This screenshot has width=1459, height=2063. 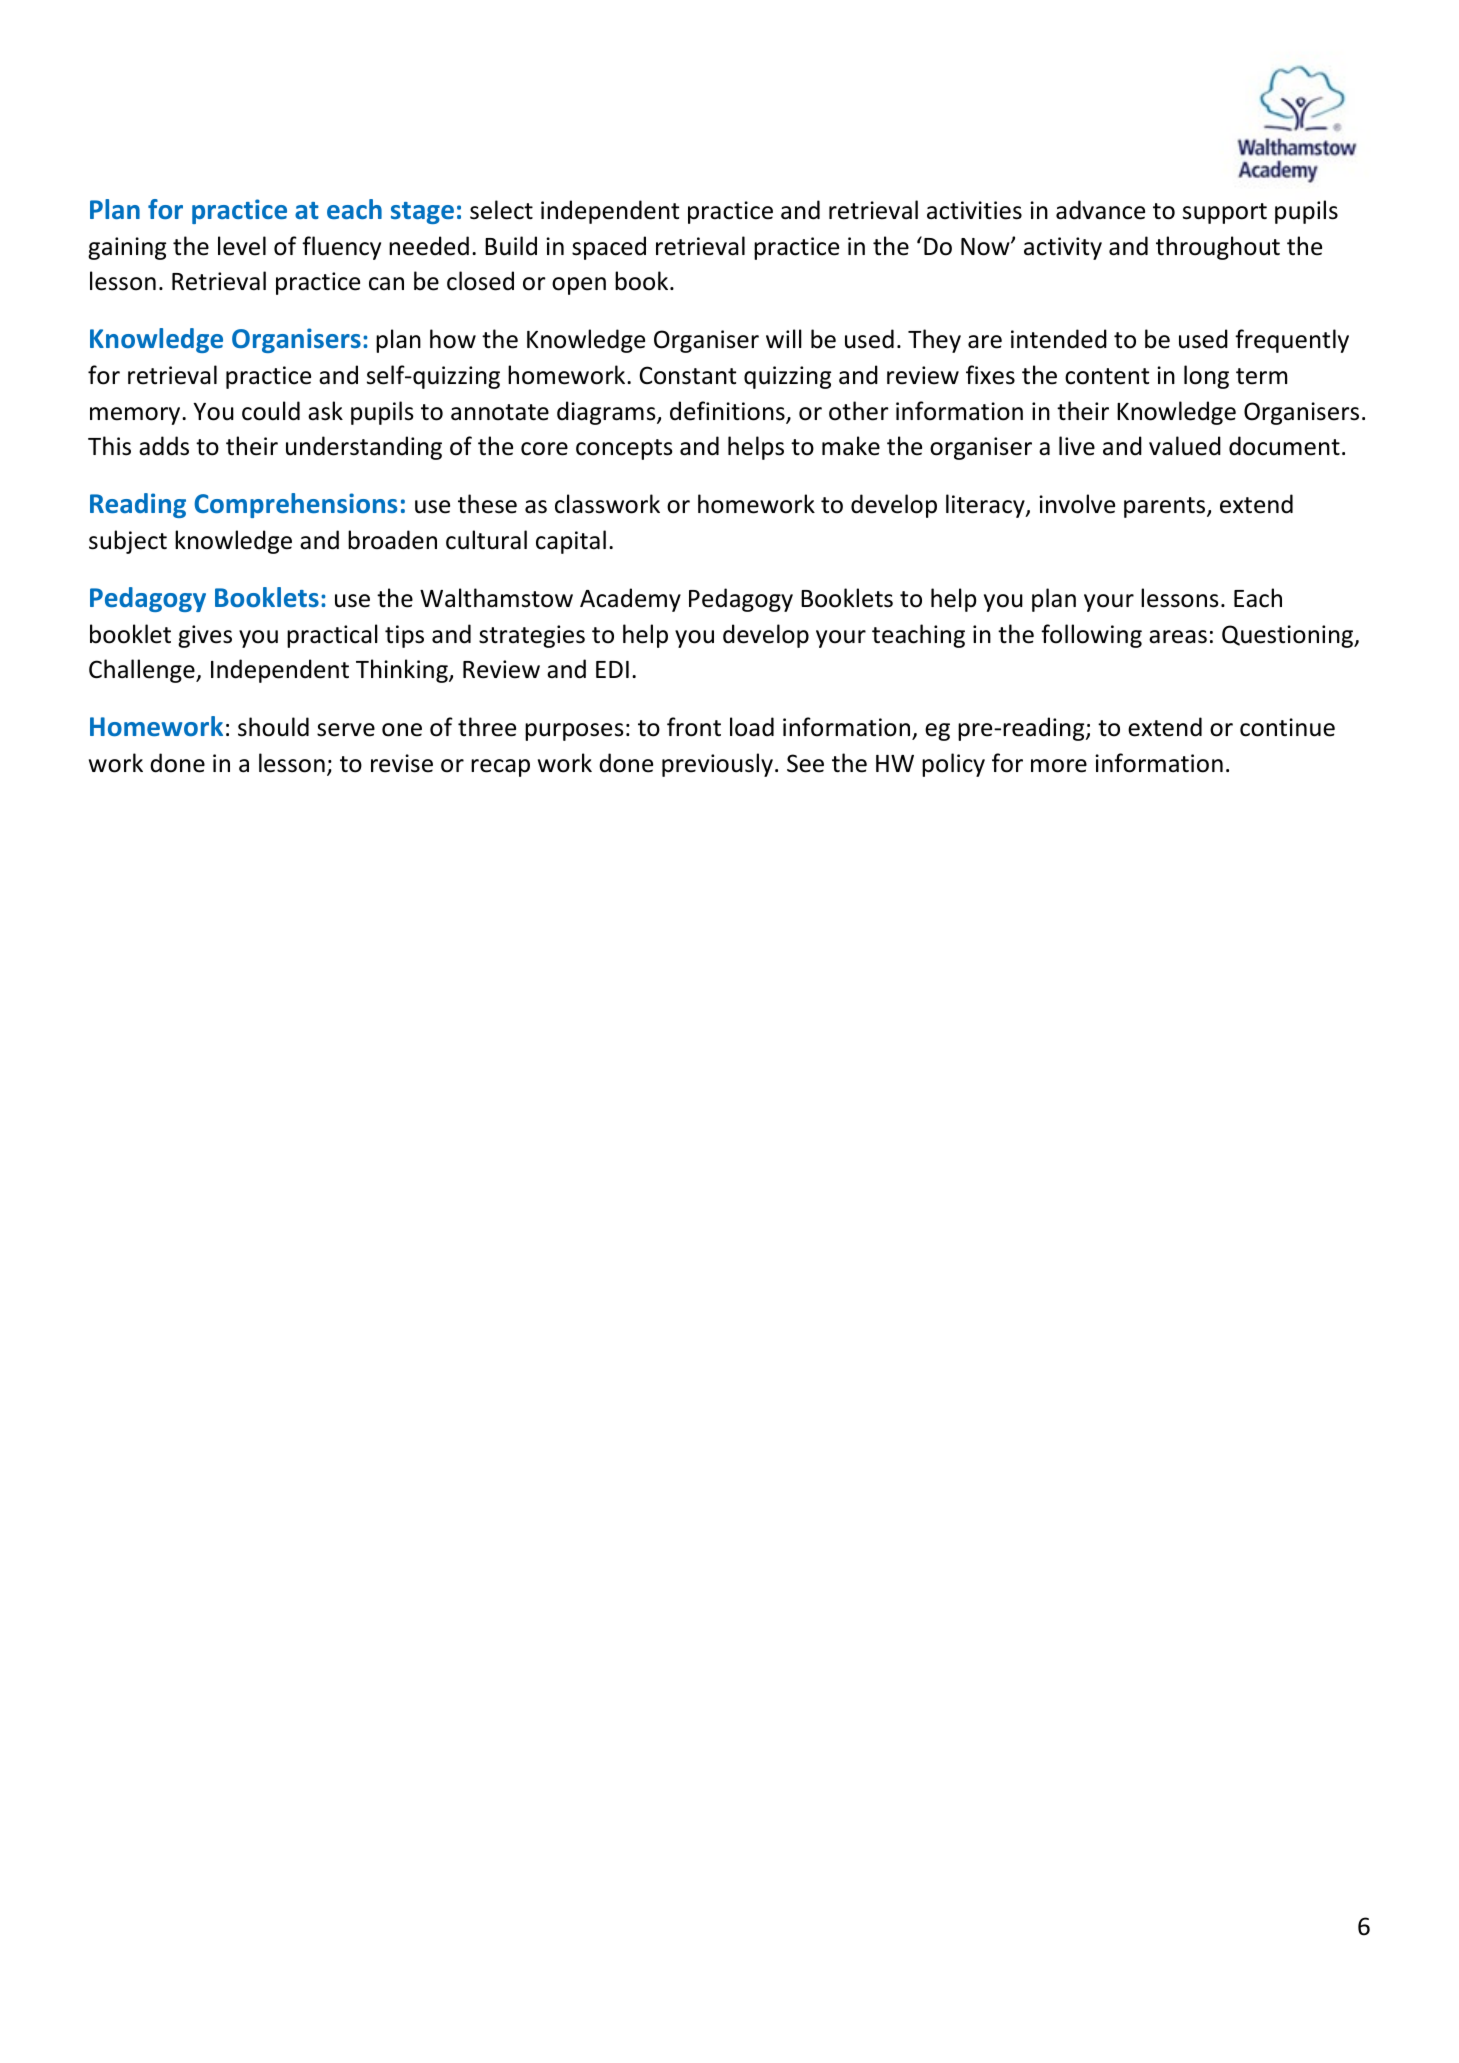 I want to click on concepts, so click(x=624, y=449).
